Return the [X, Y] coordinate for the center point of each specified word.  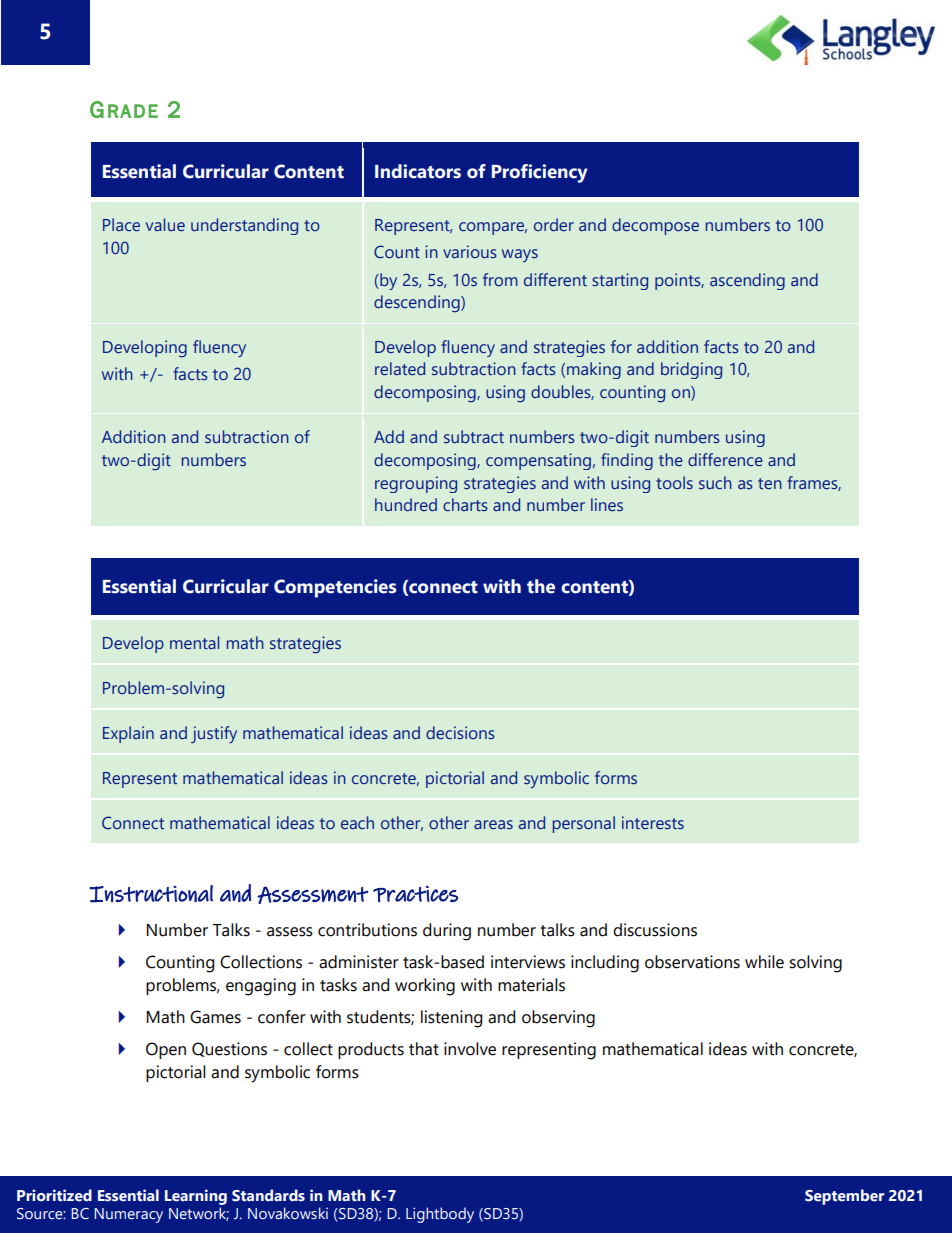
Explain [128, 734]
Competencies [335, 588]
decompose [655, 226]
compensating [538, 461]
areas [493, 824]
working [425, 987]
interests [653, 822]
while [764, 962]
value [165, 224]
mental [194, 642]
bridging [691, 370]
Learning [196, 1197]
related [400, 368]
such [715, 482]
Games [215, 1017]
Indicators [418, 171]
